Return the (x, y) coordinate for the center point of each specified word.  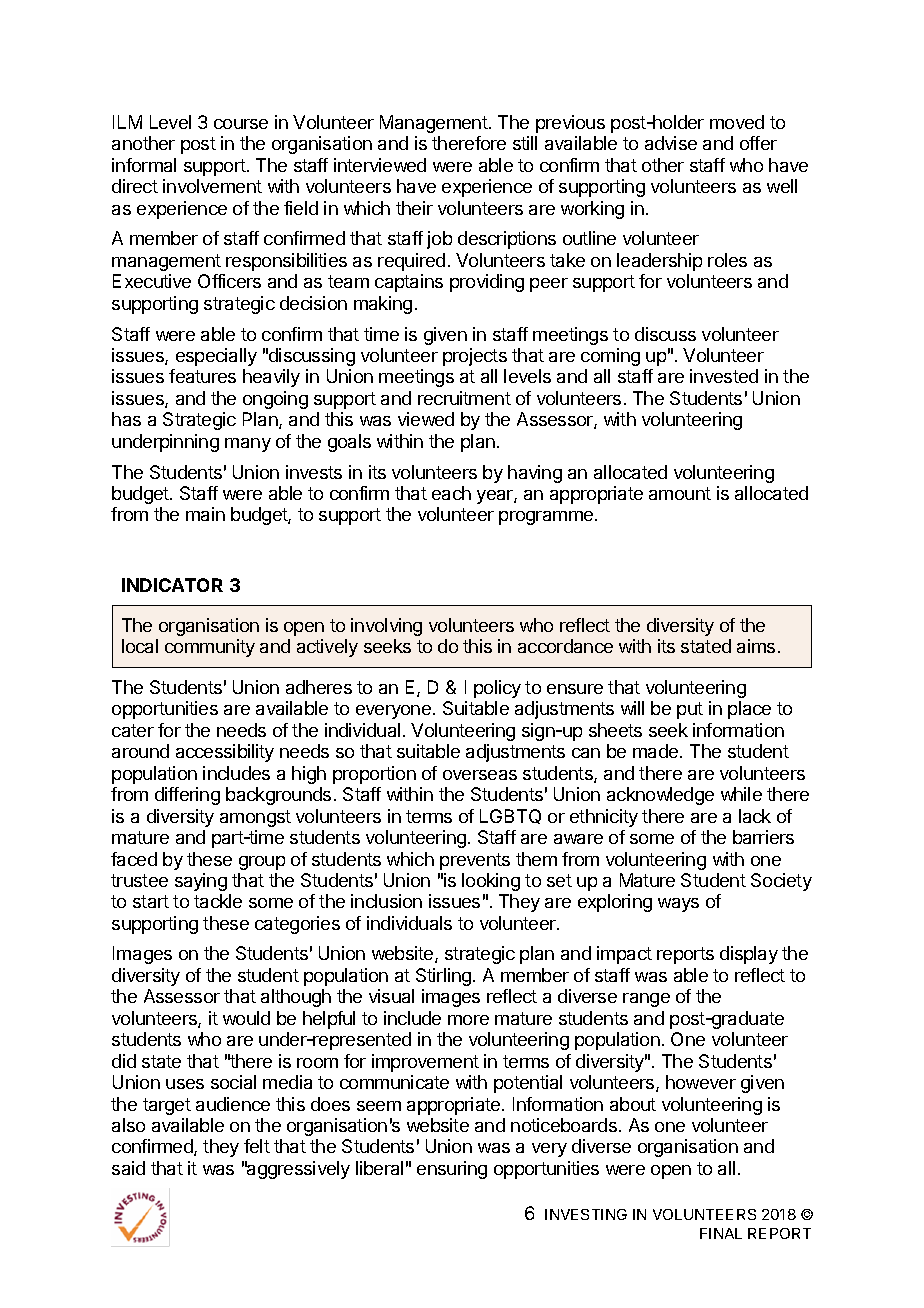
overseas (480, 775)
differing (187, 796)
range (646, 1000)
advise (671, 143)
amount (680, 493)
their (414, 208)
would (246, 1018)
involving (386, 627)
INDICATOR (172, 585)
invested (724, 376)
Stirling (443, 977)
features (202, 376)
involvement (212, 186)
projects (475, 357)
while (741, 794)
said (128, 1168)
